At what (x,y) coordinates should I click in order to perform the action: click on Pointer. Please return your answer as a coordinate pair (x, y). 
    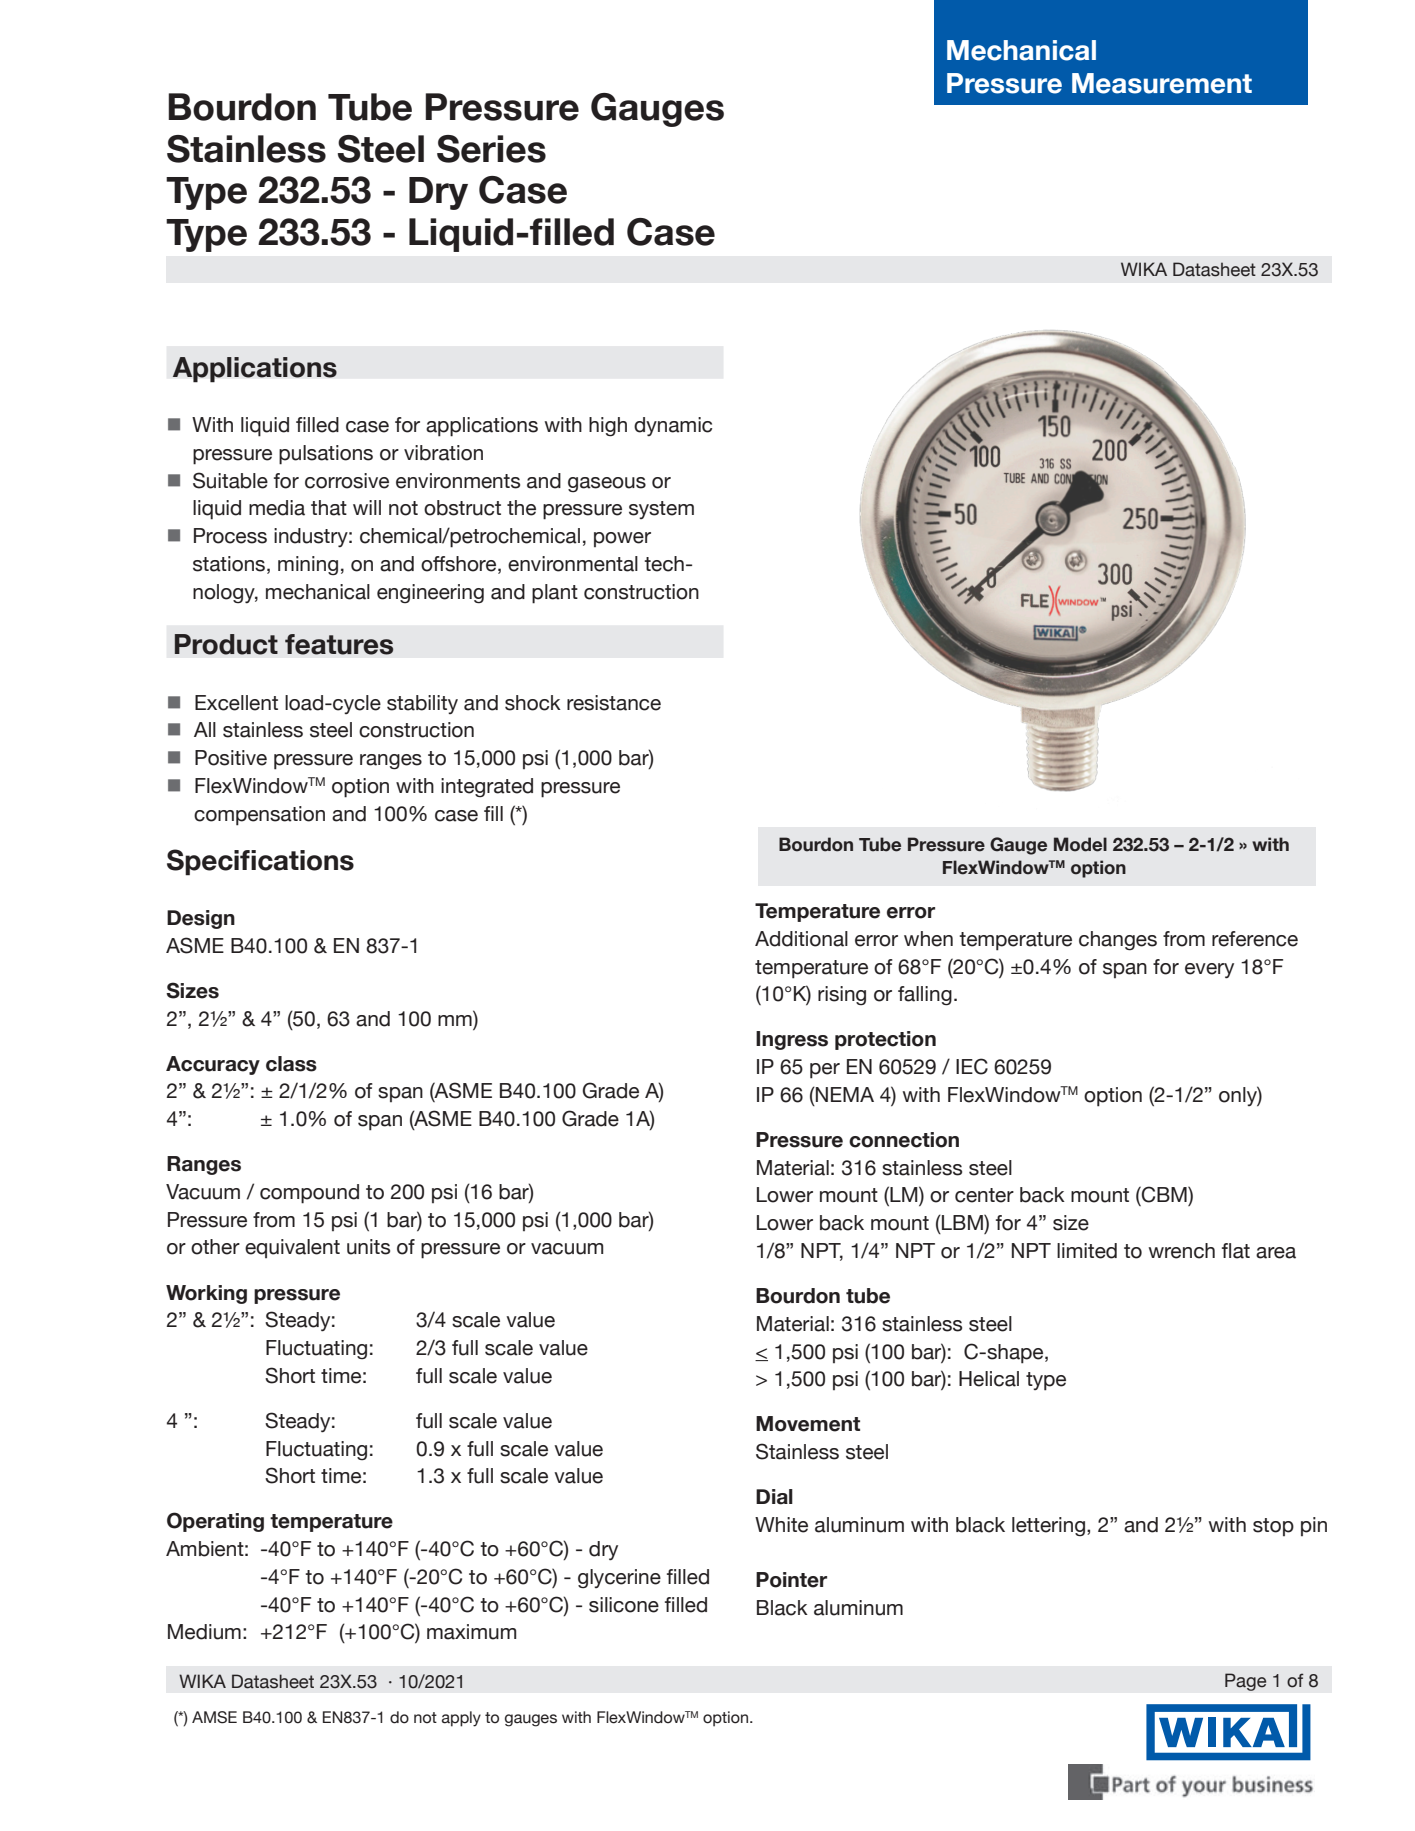
    Looking at the image, I should click on (791, 1580).
